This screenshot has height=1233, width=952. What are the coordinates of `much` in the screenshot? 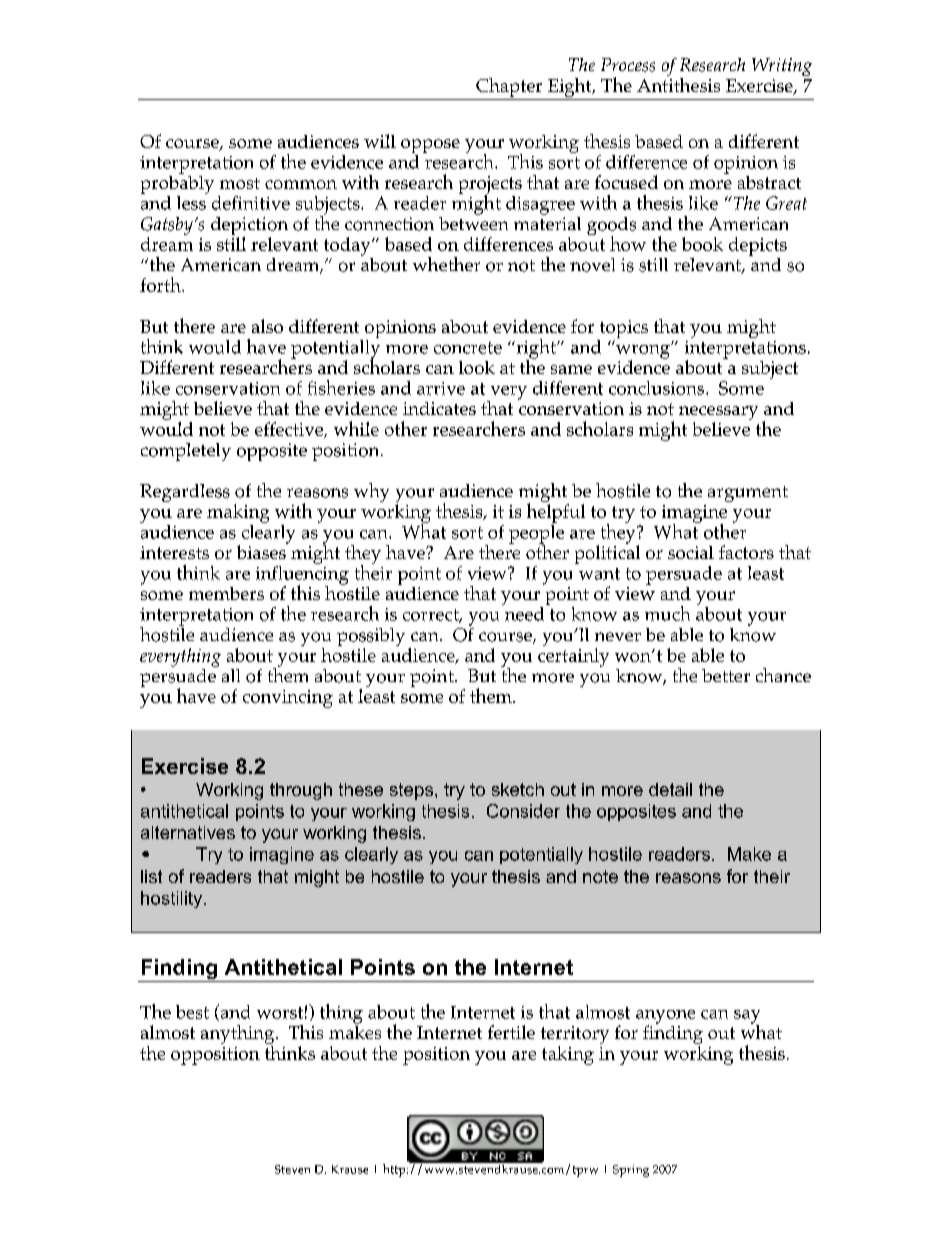 It's located at (667, 613).
